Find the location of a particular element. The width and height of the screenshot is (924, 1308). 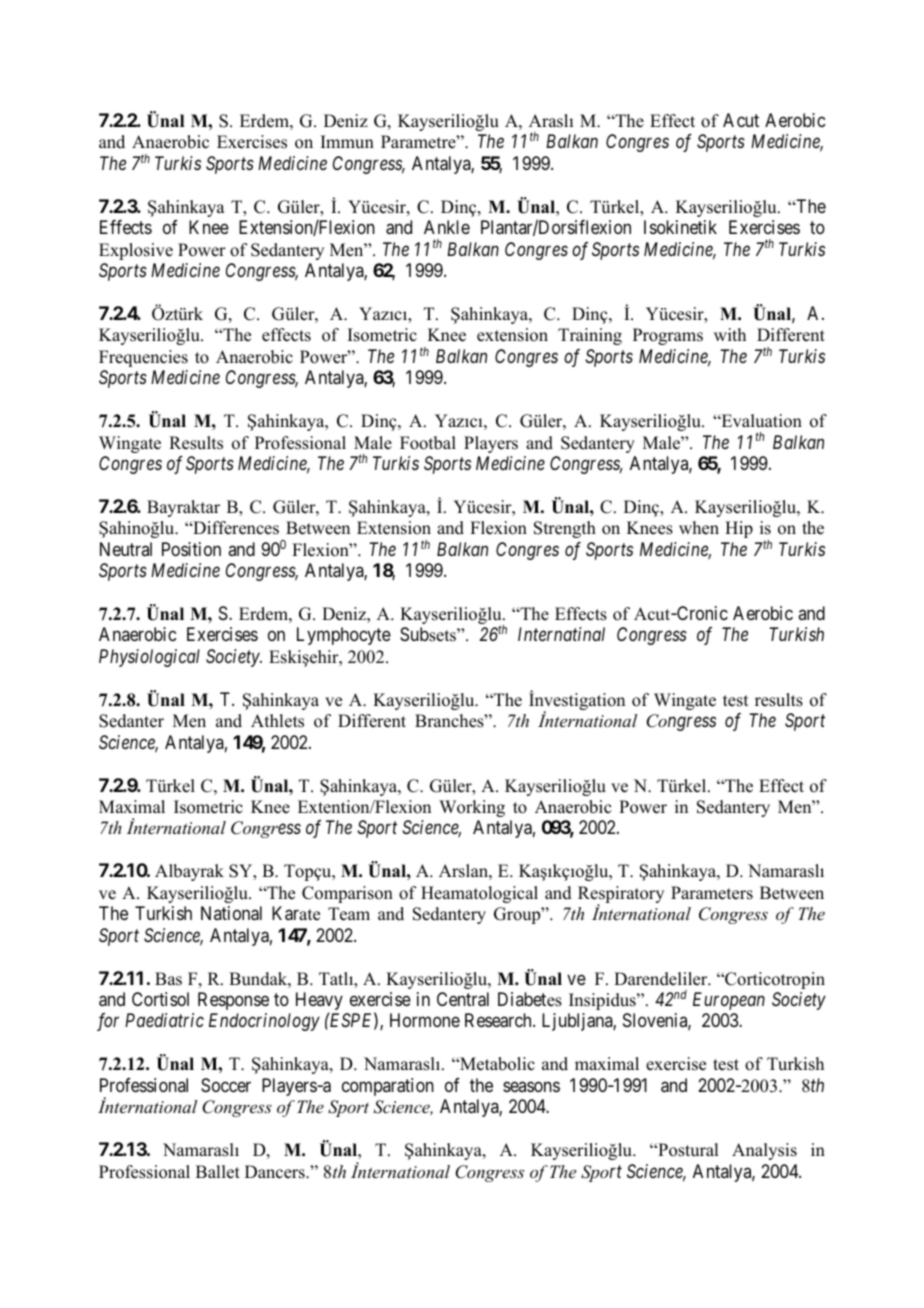

when is located at coordinates (699, 528).
